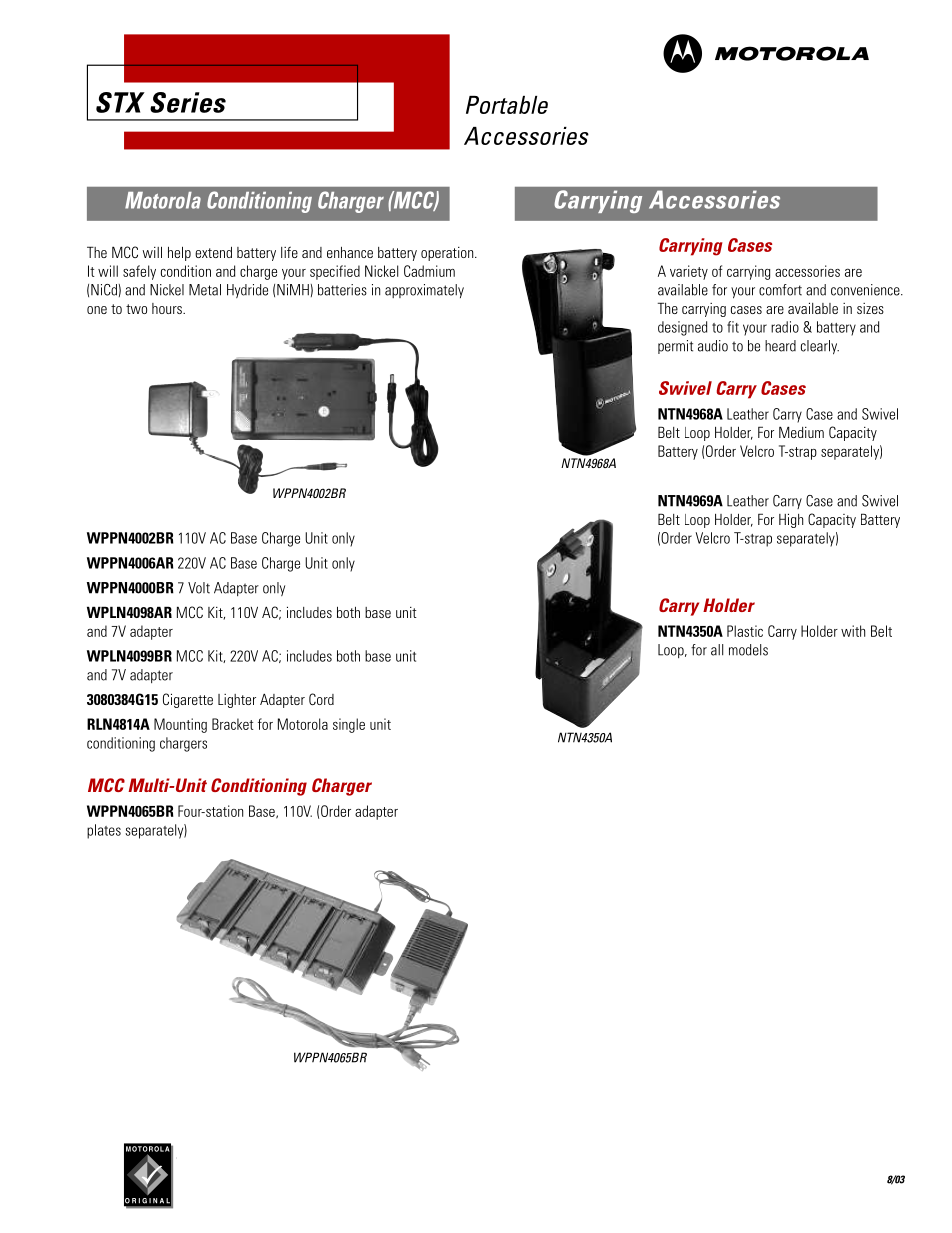 This image has width=952, height=1233. Describe the element at coordinates (745, 631) in the image. I see `Plastic` at that location.
